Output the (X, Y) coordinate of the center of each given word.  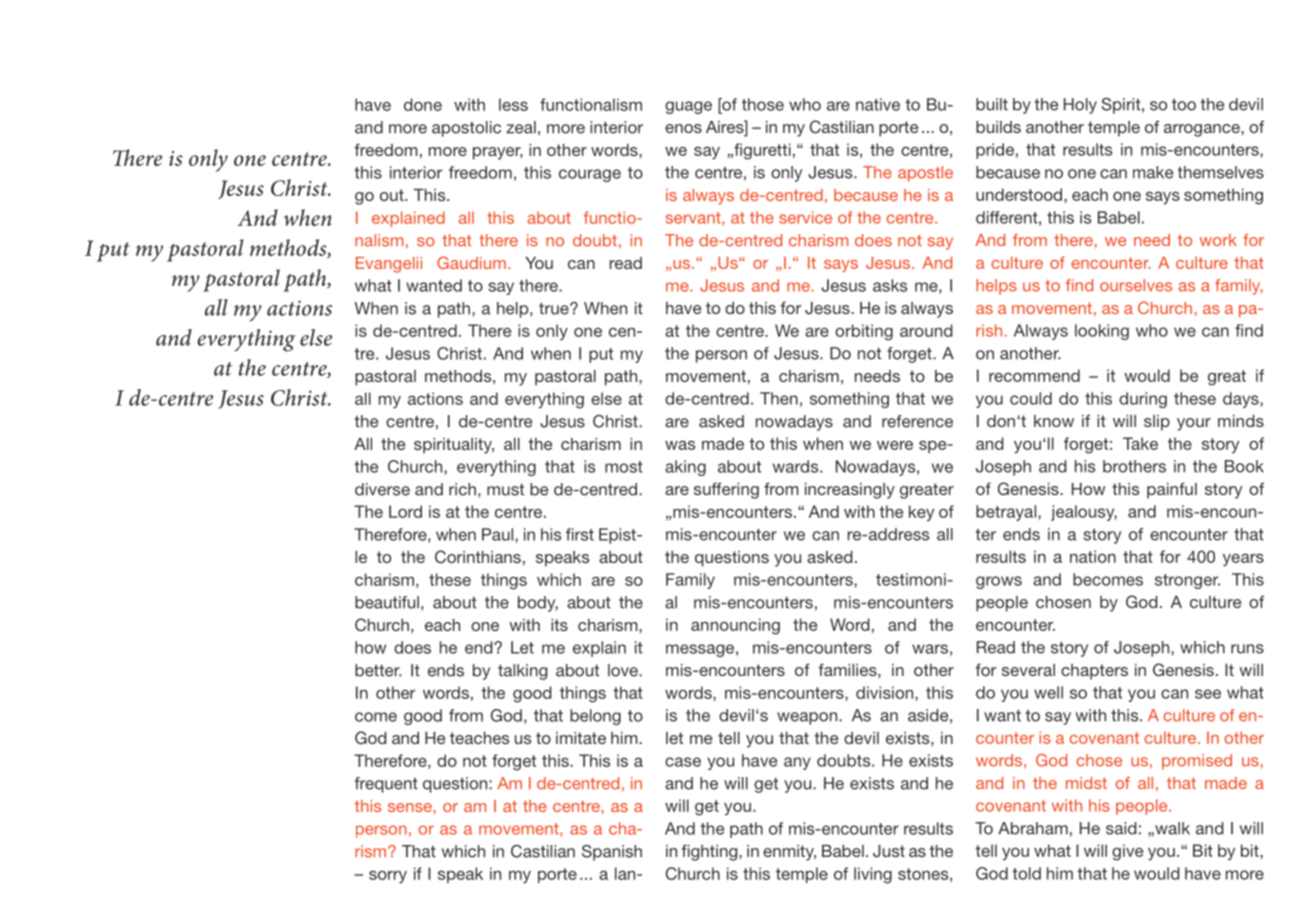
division (886, 692)
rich (462, 489)
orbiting (864, 332)
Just (889, 851)
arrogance (1203, 130)
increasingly (850, 491)
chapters (1094, 672)
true (555, 309)
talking (522, 672)
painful (1172, 490)
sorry (388, 877)
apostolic (466, 129)
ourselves (1136, 285)
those (763, 104)
